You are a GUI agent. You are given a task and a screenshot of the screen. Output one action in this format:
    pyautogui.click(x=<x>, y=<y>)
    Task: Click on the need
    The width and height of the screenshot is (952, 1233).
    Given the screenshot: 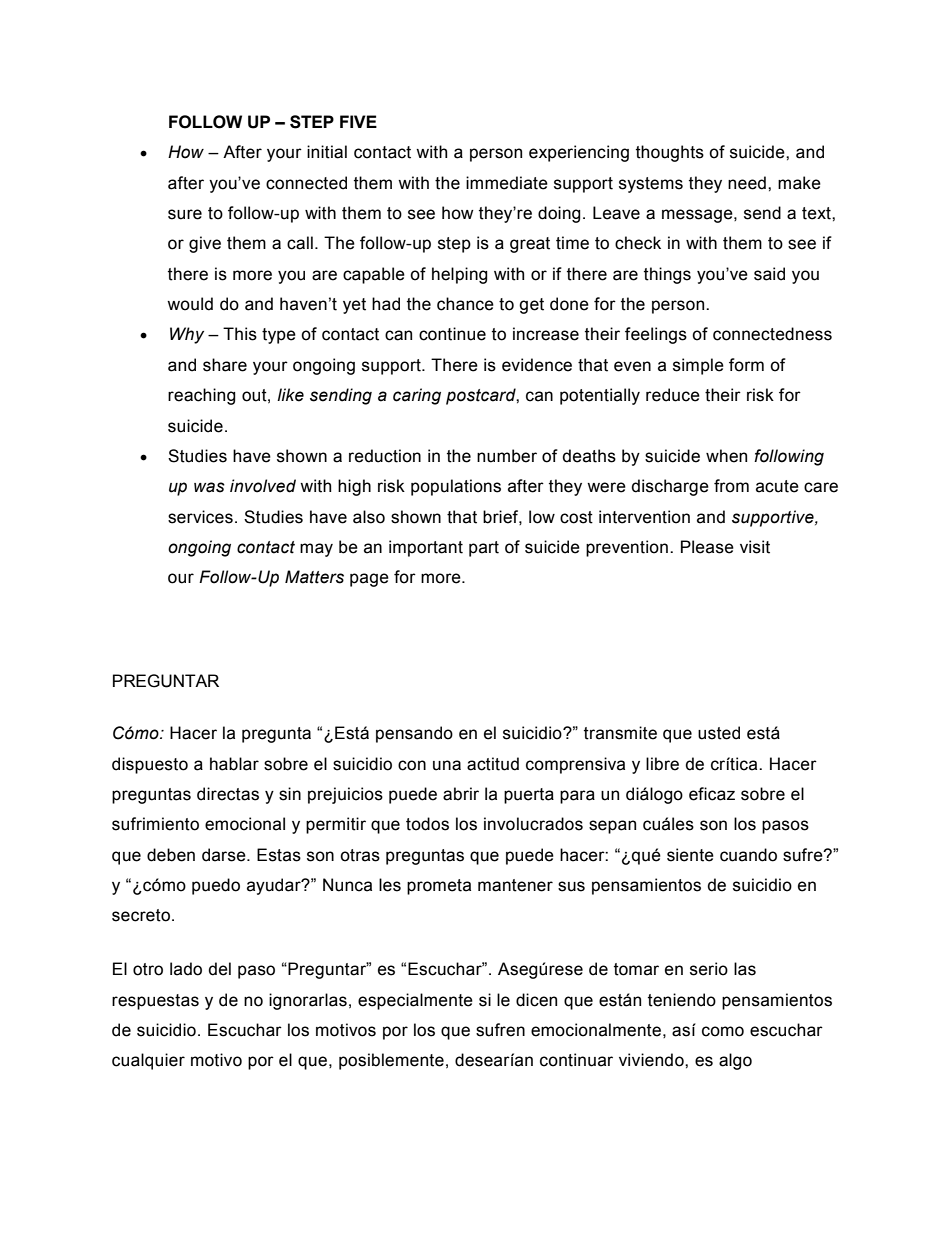 What is the action you would take?
    pyautogui.click(x=747, y=183)
